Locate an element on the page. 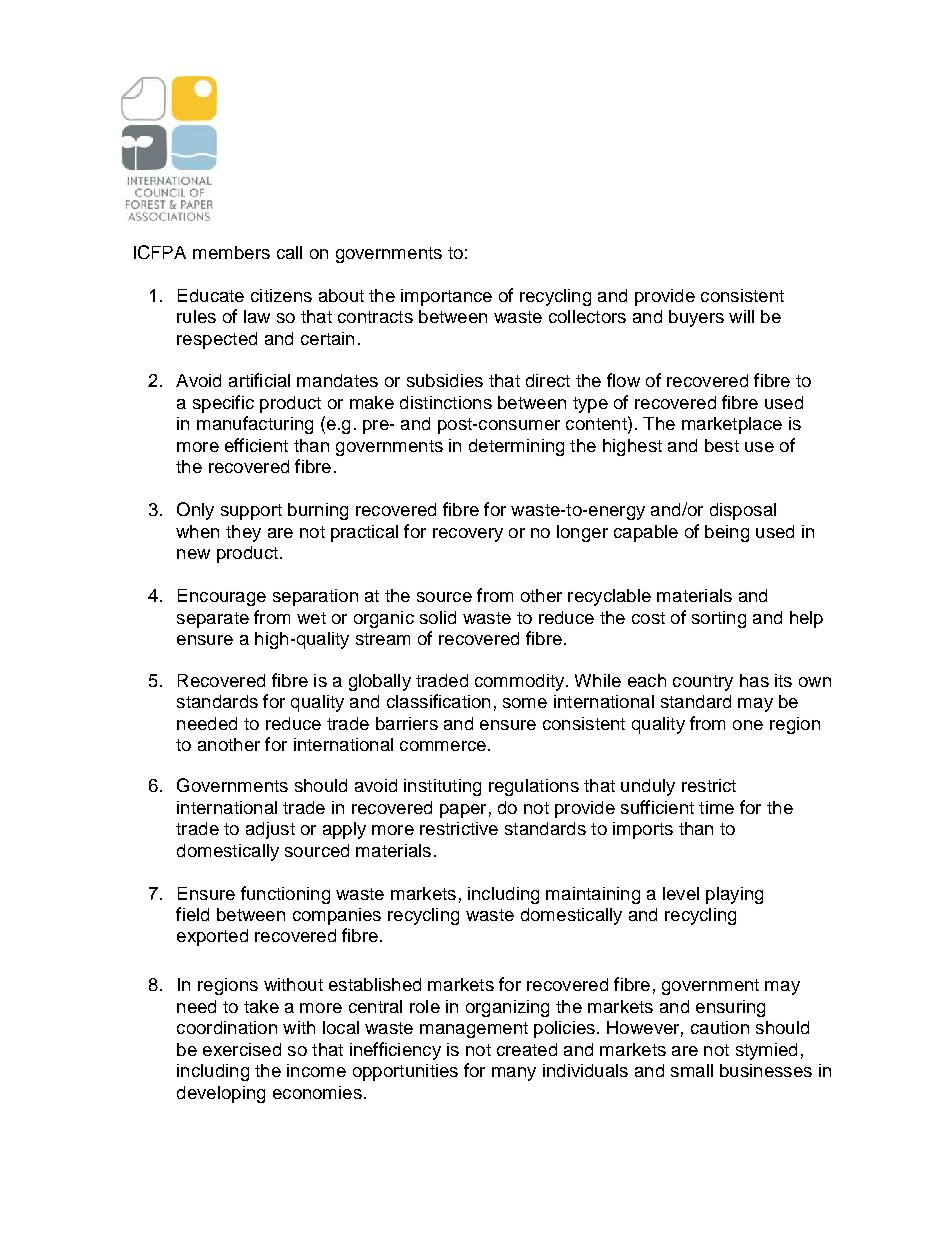  maintaining is located at coordinates (593, 895).
